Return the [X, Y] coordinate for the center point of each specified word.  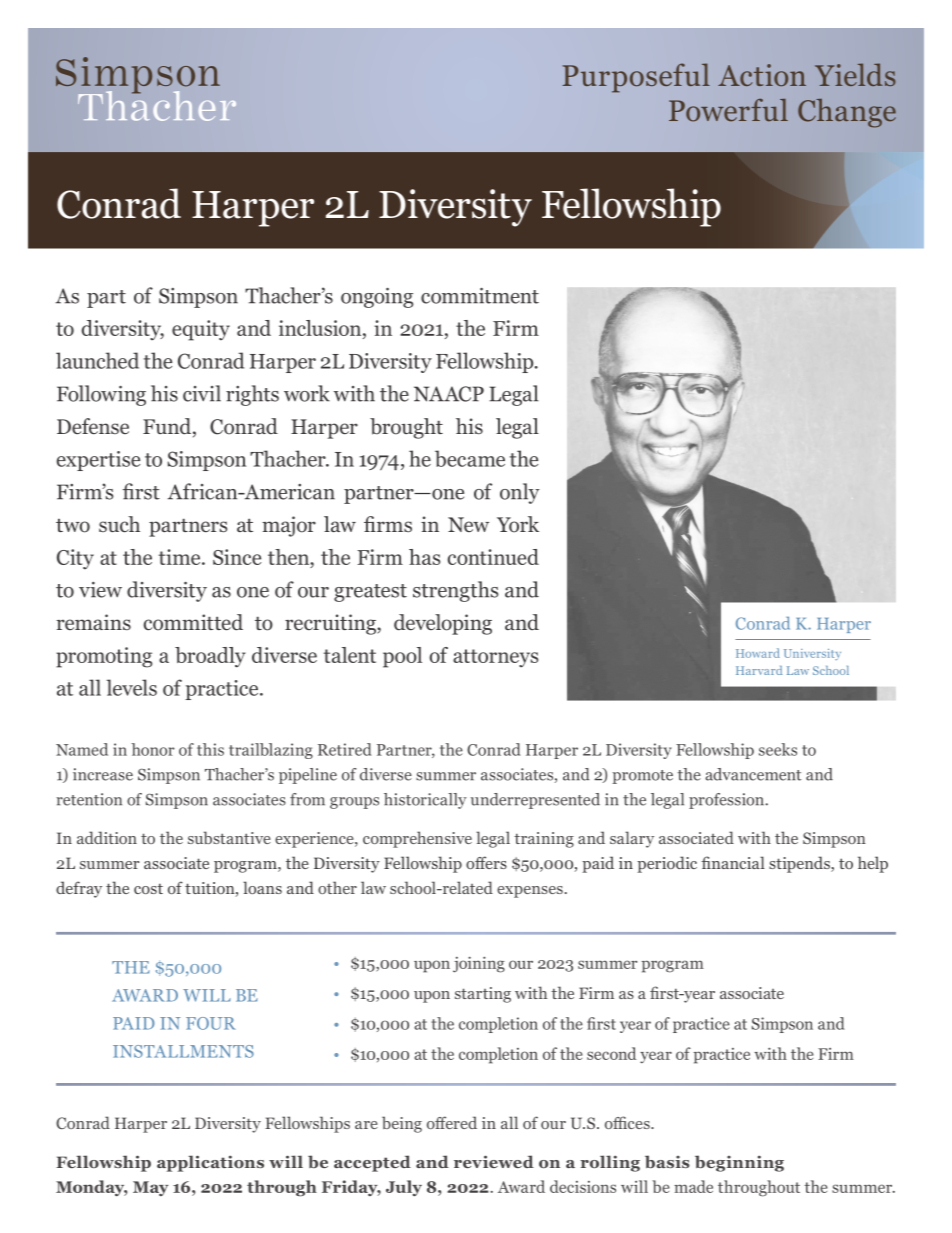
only [520, 493]
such [119, 524]
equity [201, 330]
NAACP [449, 394]
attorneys [495, 658]
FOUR [211, 1023]
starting [483, 995]
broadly [210, 657]
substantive [229, 837]
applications [210, 1163]
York [518, 524]
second [611, 1053]
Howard [758, 653]
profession [728, 801]
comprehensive [417, 839]
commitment [480, 295]
